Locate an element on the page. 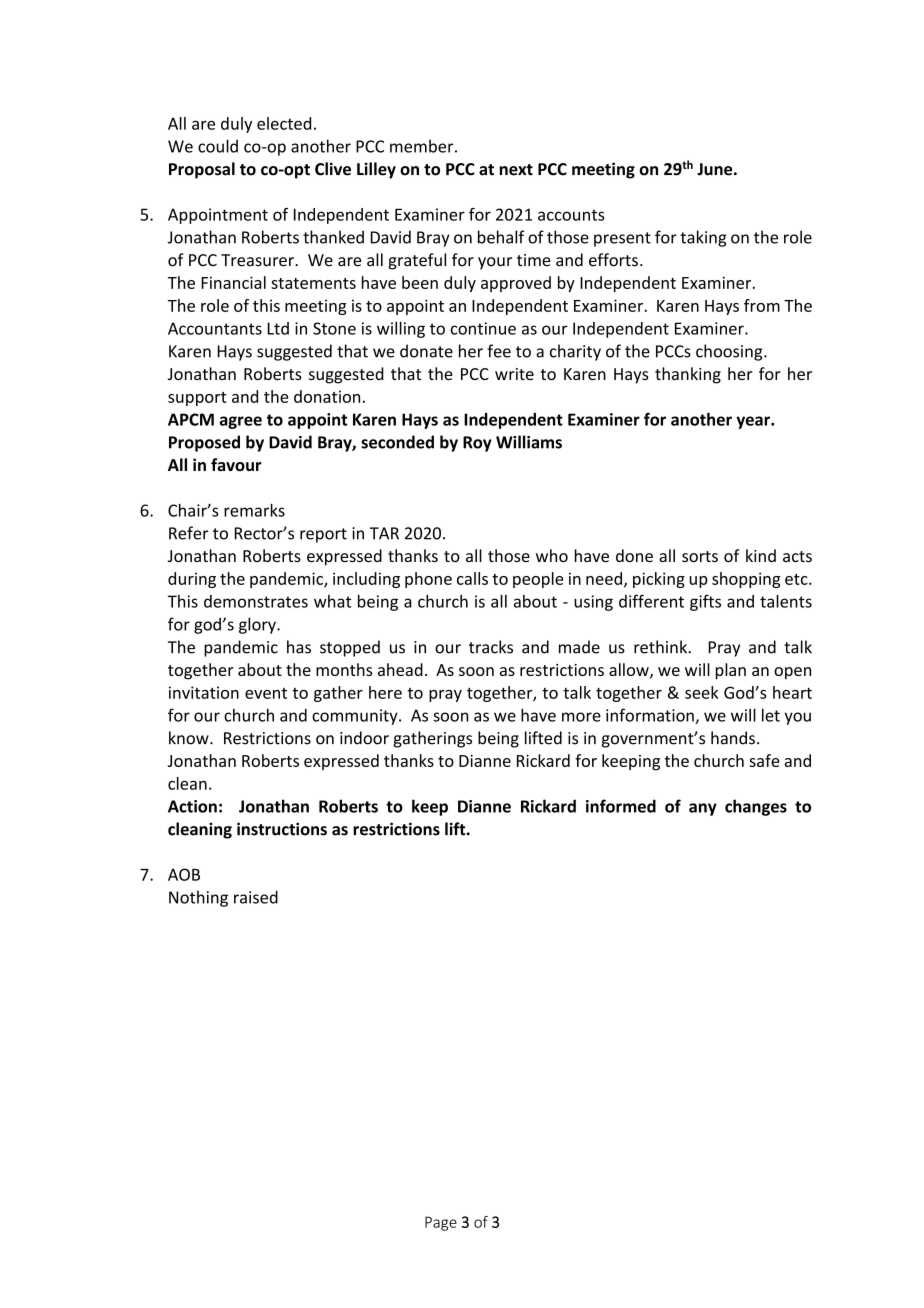  taking is located at coordinates (703, 238).
